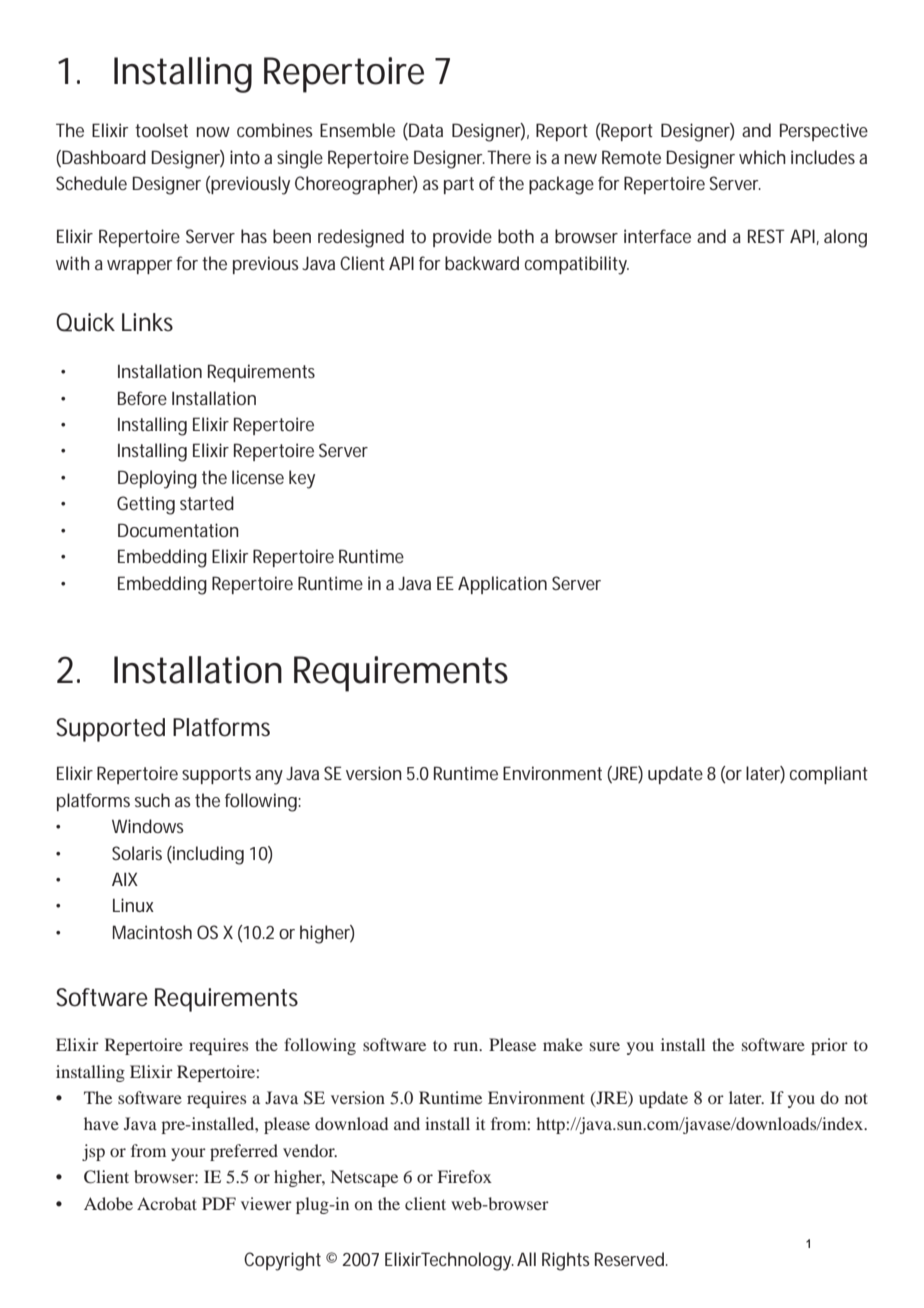  I want to click on toolset, so click(161, 130).
